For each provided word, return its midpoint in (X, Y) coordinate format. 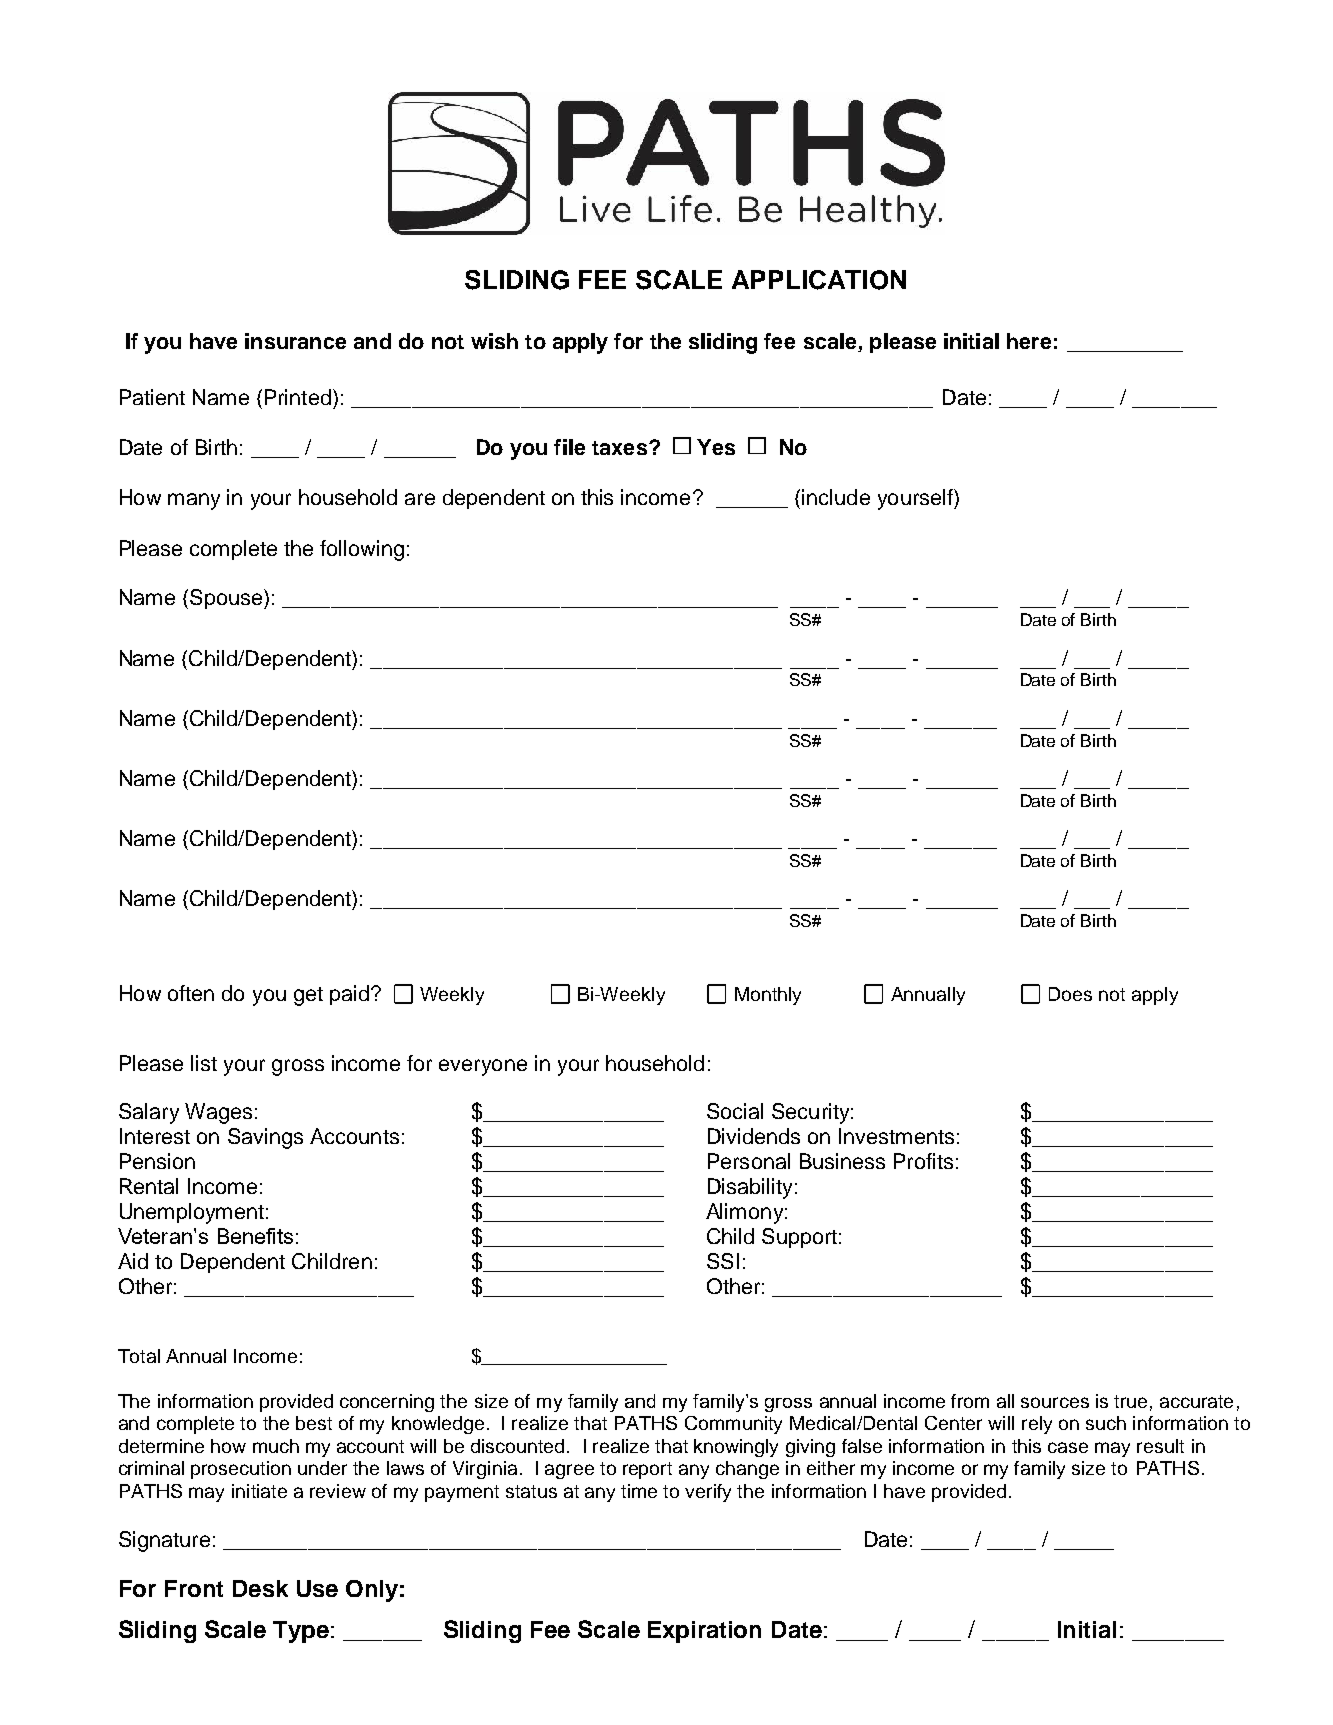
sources (1055, 1402)
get (308, 996)
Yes (716, 447)
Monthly (768, 996)
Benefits (255, 1236)
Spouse (226, 599)
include (836, 497)
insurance (295, 341)
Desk (260, 1588)
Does (1070, 994)
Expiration (704, 1632)
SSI (723, 1261)
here (1029, 341)
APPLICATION (819, 280)
